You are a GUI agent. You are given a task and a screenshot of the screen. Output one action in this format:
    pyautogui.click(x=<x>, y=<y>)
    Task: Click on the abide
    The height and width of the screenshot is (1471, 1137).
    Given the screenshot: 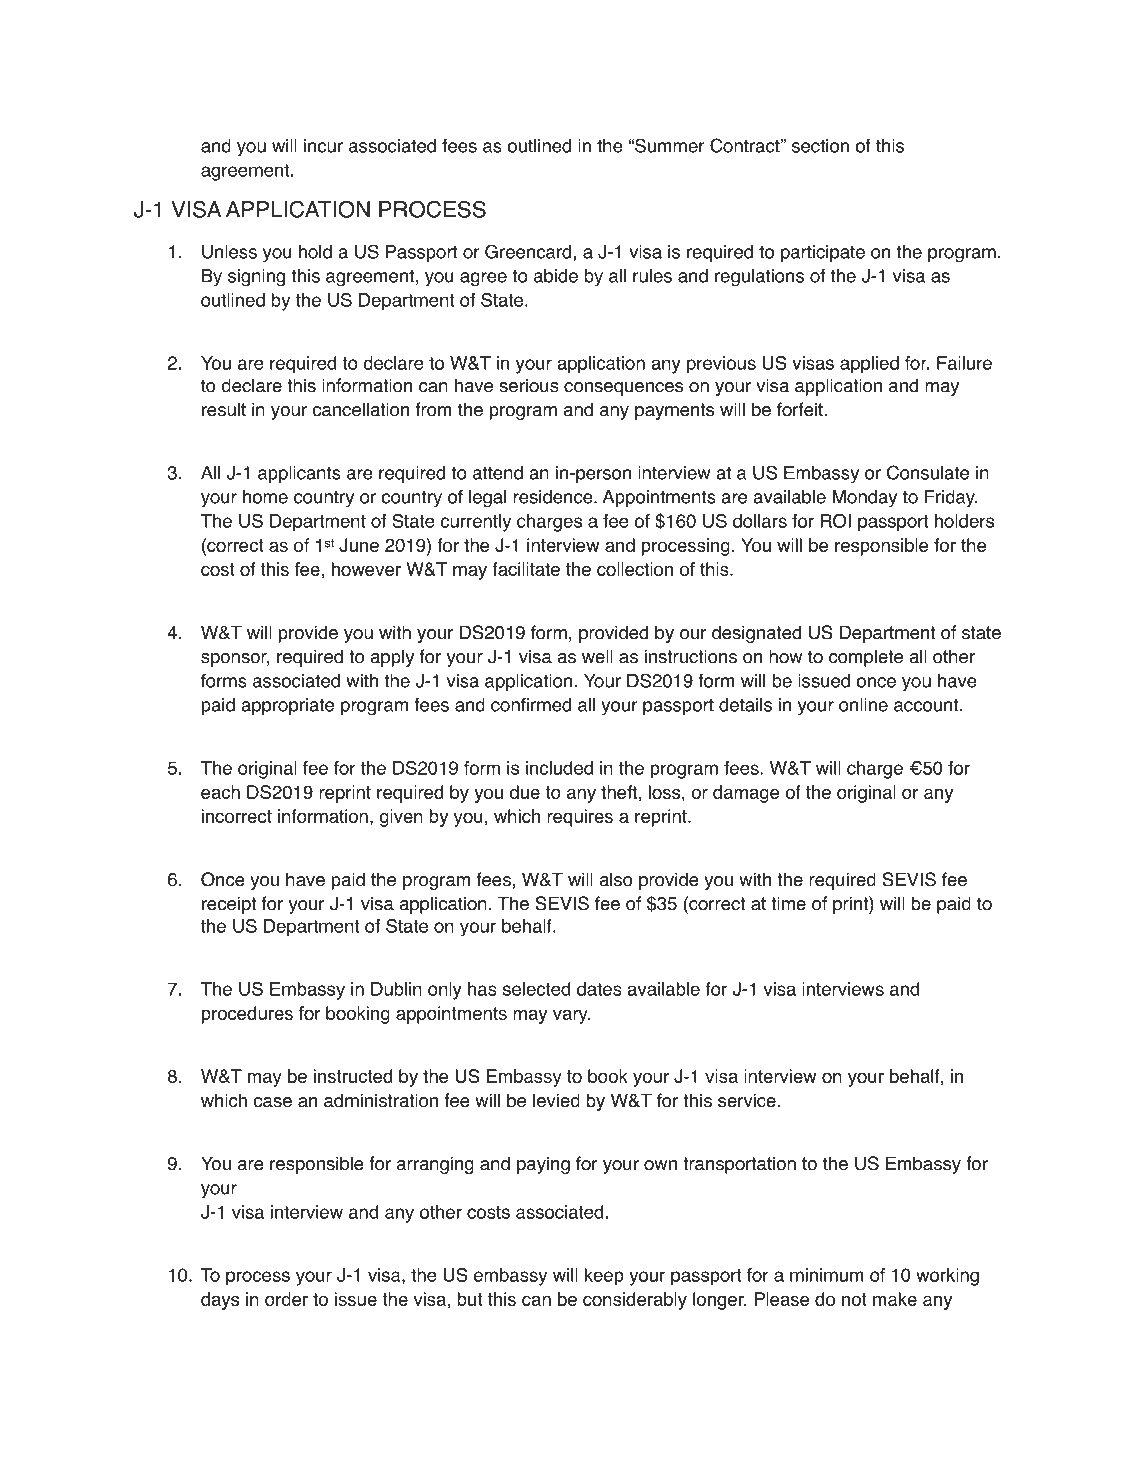 What is the action you would take?
    pyautogui.click(x=556, y=276)
